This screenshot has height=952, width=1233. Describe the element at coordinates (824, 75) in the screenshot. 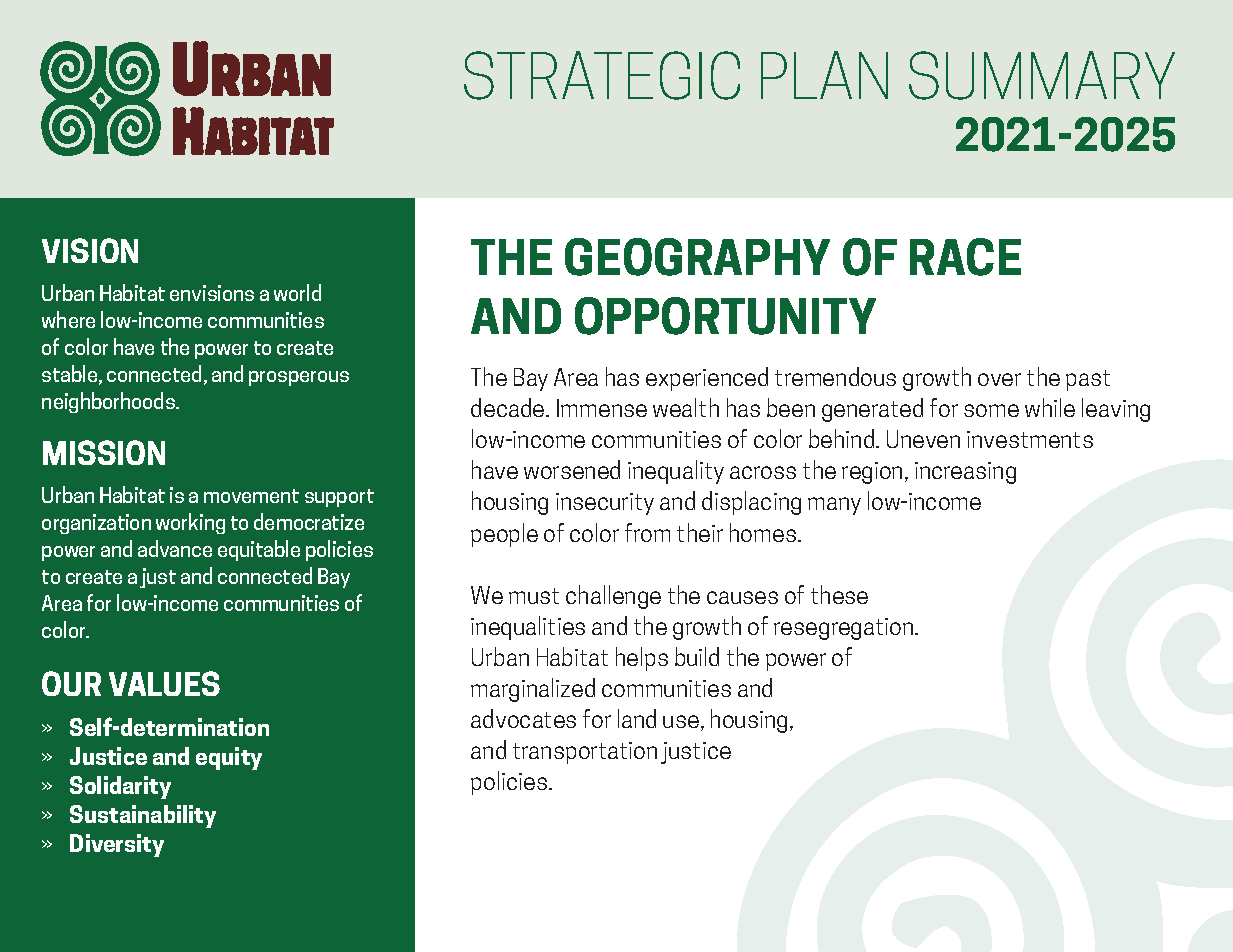

I see `PLAN` at that location.
